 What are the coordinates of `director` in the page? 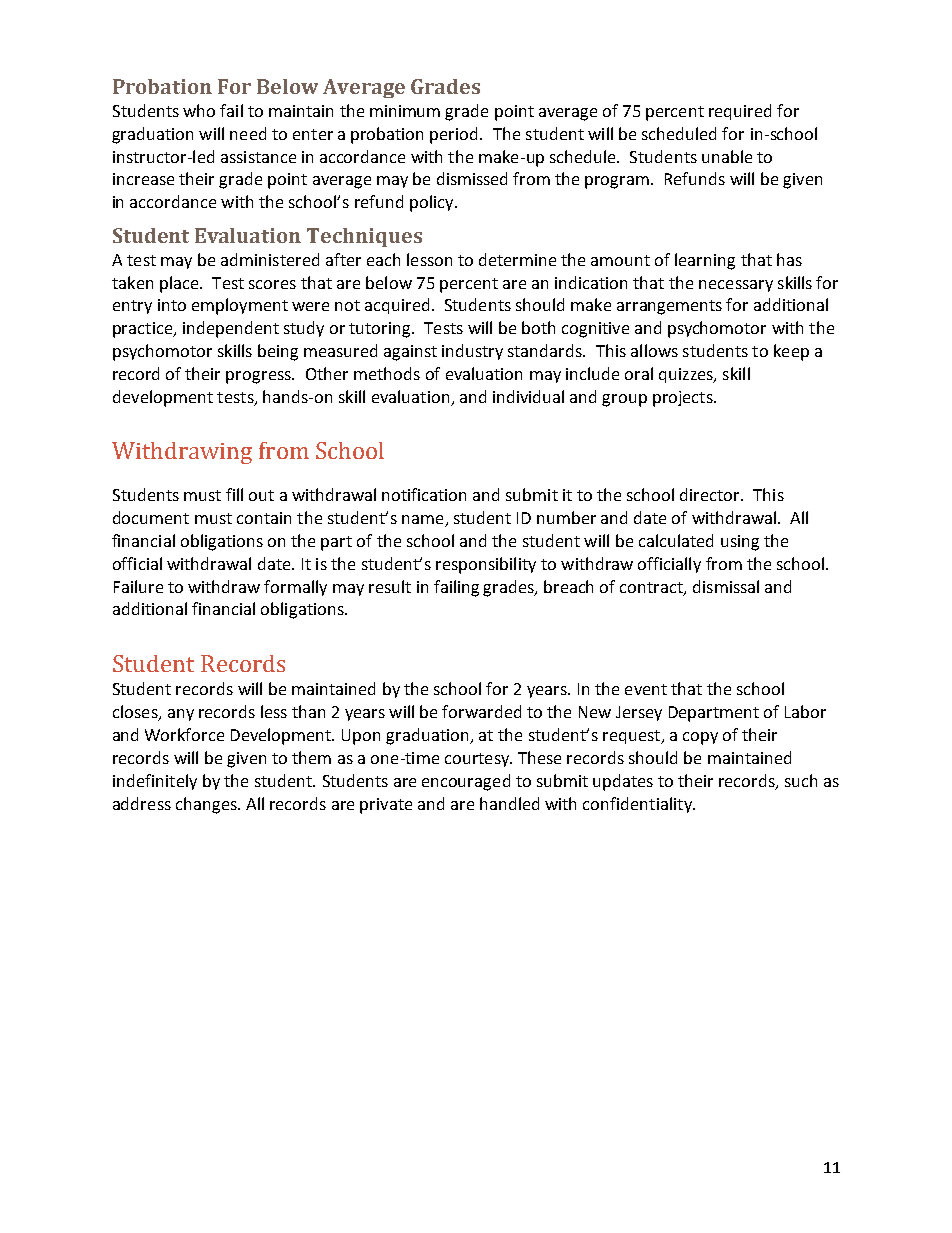 It's located at (711, 494).
